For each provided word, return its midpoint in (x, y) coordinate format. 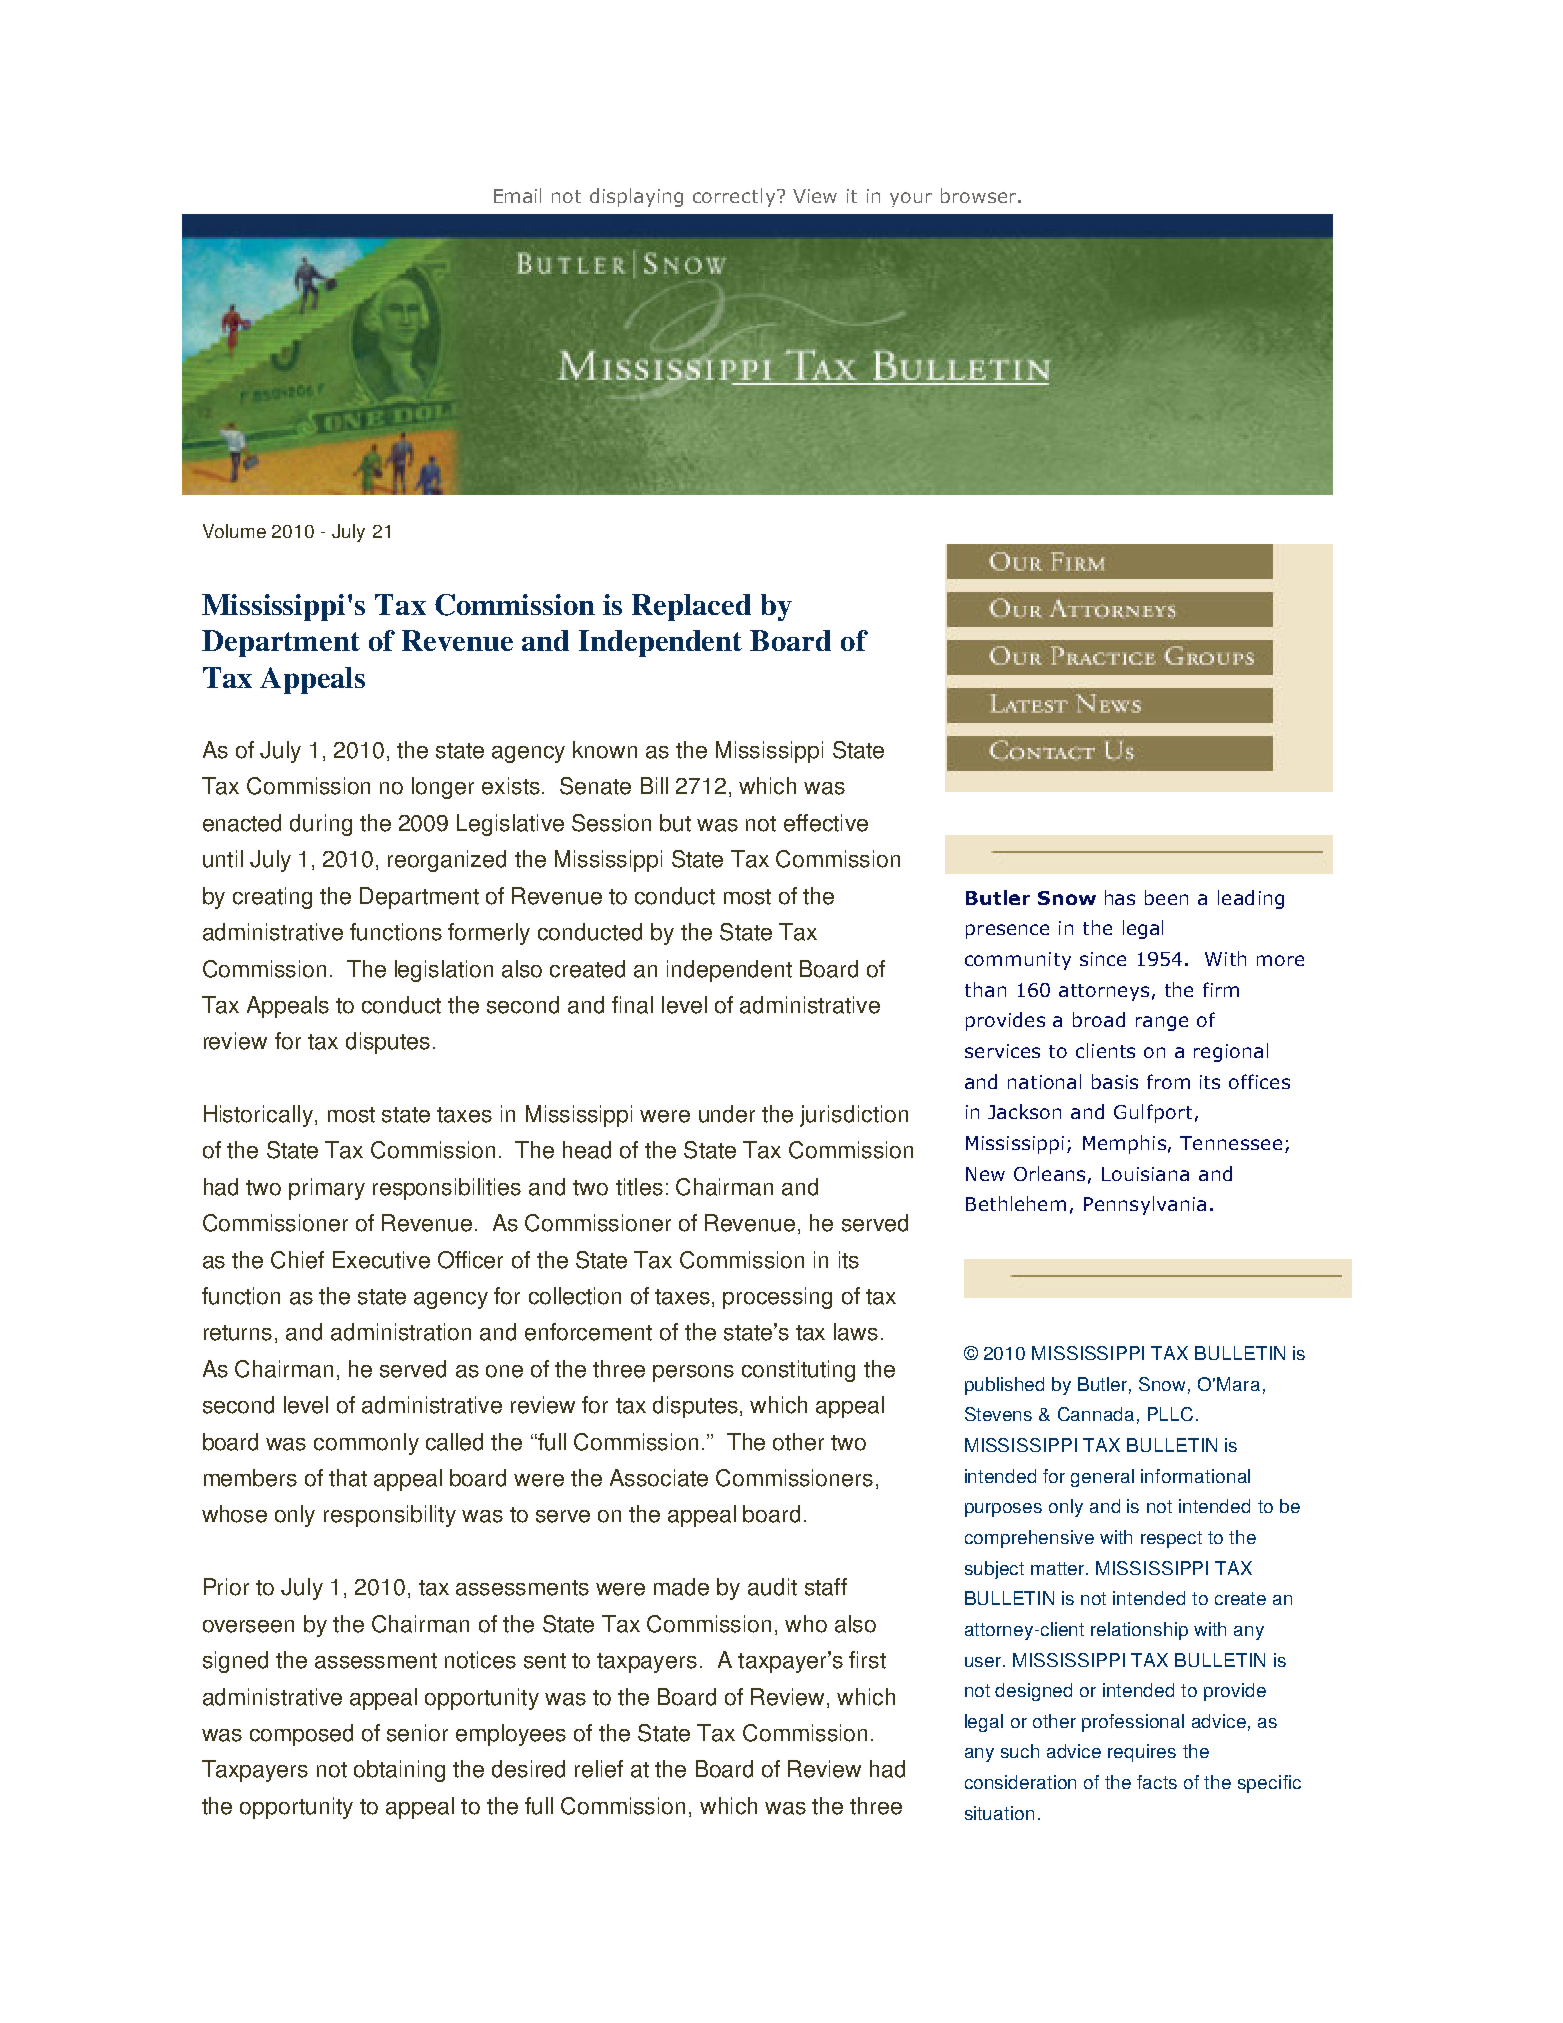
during (321, 825)
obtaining (399, 1771)
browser (980, 195)
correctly (735, 197)
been (1166, 897)
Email (517, 195)
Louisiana (1145, 1174)
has (1120, 897)
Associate (659, 1478)
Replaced (691, 607)
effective (826, 823)
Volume (234, 531)
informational (1195, 1476)
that (348, 1478)
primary (327, 1189)
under (727, 1114)
